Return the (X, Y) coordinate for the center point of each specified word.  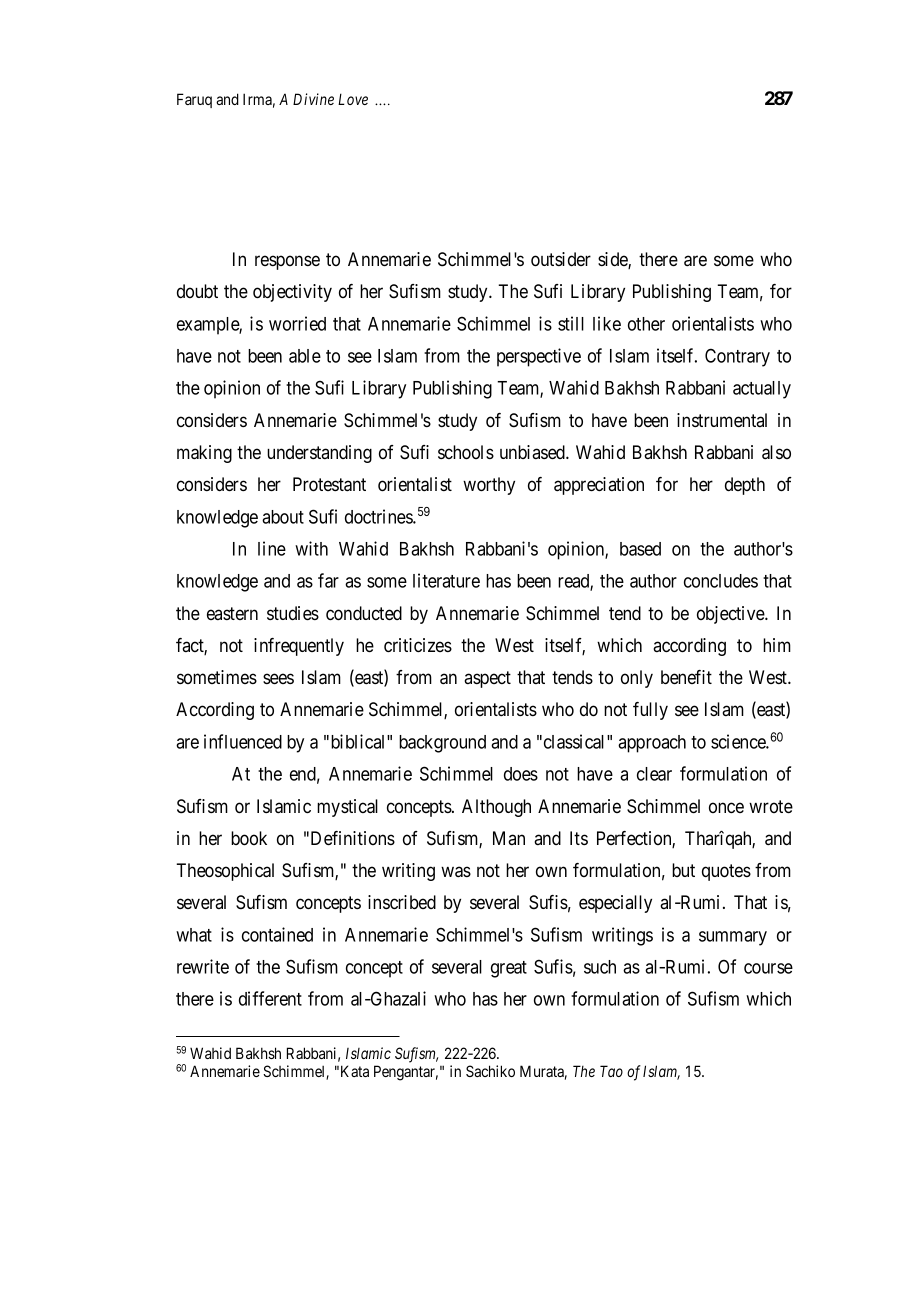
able (305, 356)
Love (353, 99)
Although (496, 808)
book (249, 838)
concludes (721, 581)
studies (293, 613)
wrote (771, 806)
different (270, 998)
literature (446, 580)
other (646, 324)
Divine (313, 99)
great (509, 969)
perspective (539, 357)
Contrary (737, 357)
